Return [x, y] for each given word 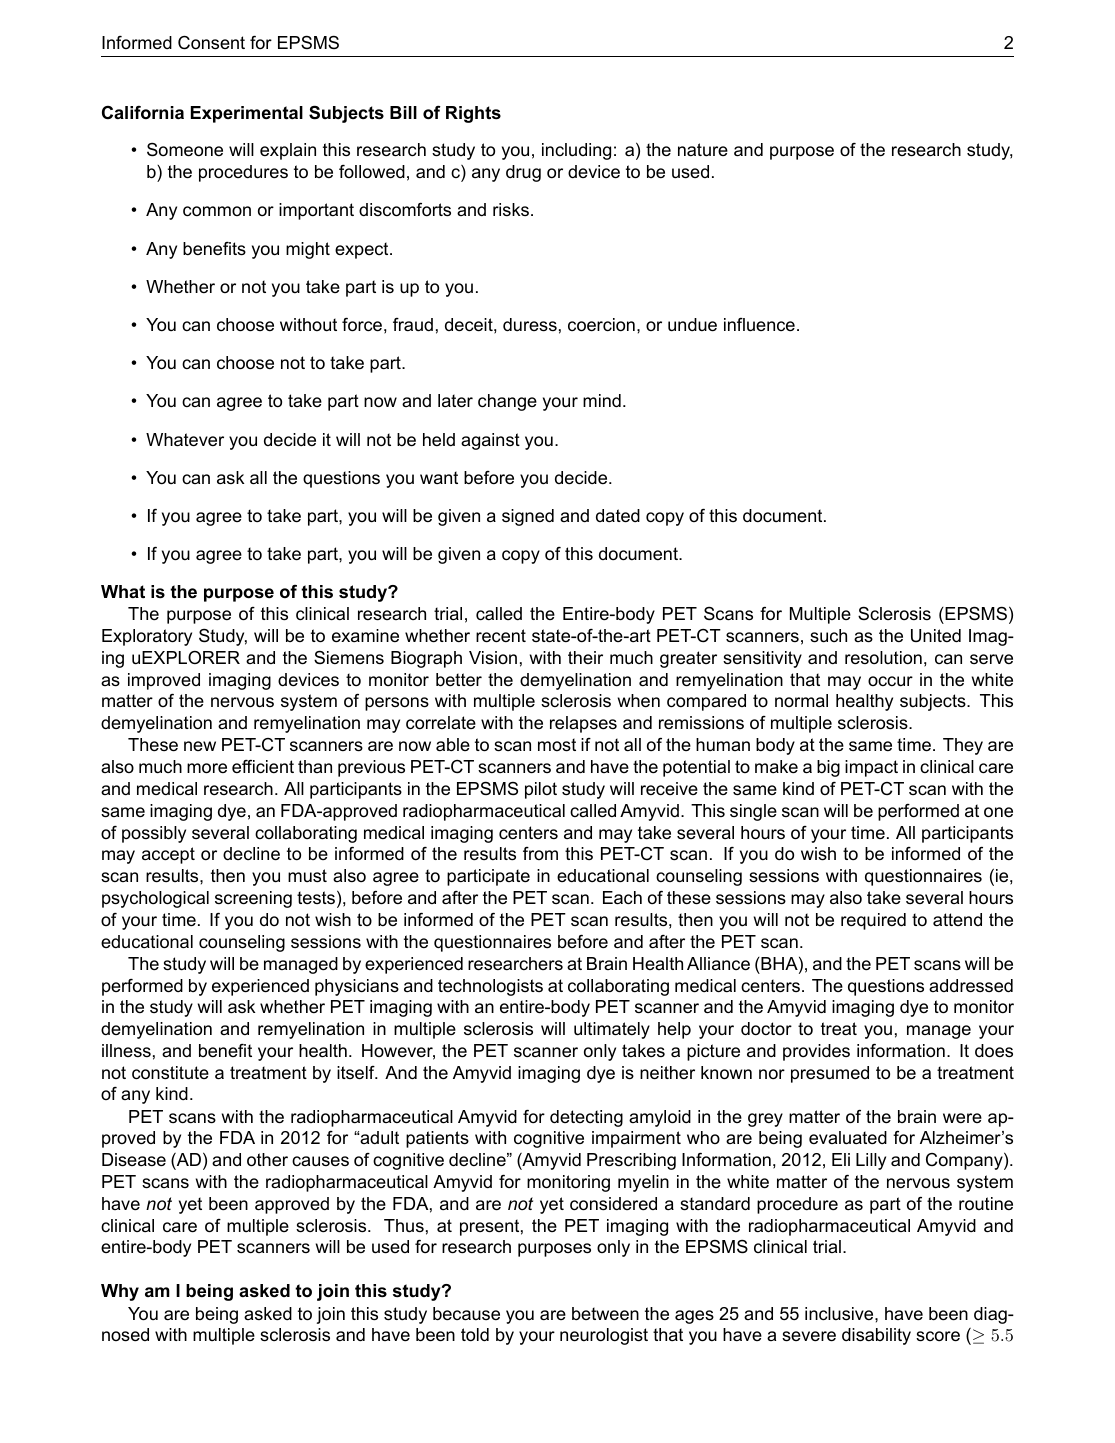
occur [890, 681]
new [200, 746]
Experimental [247, 114]
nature [703, 150]
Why [120, 1292]
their [585, 657]
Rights [473, 114]
